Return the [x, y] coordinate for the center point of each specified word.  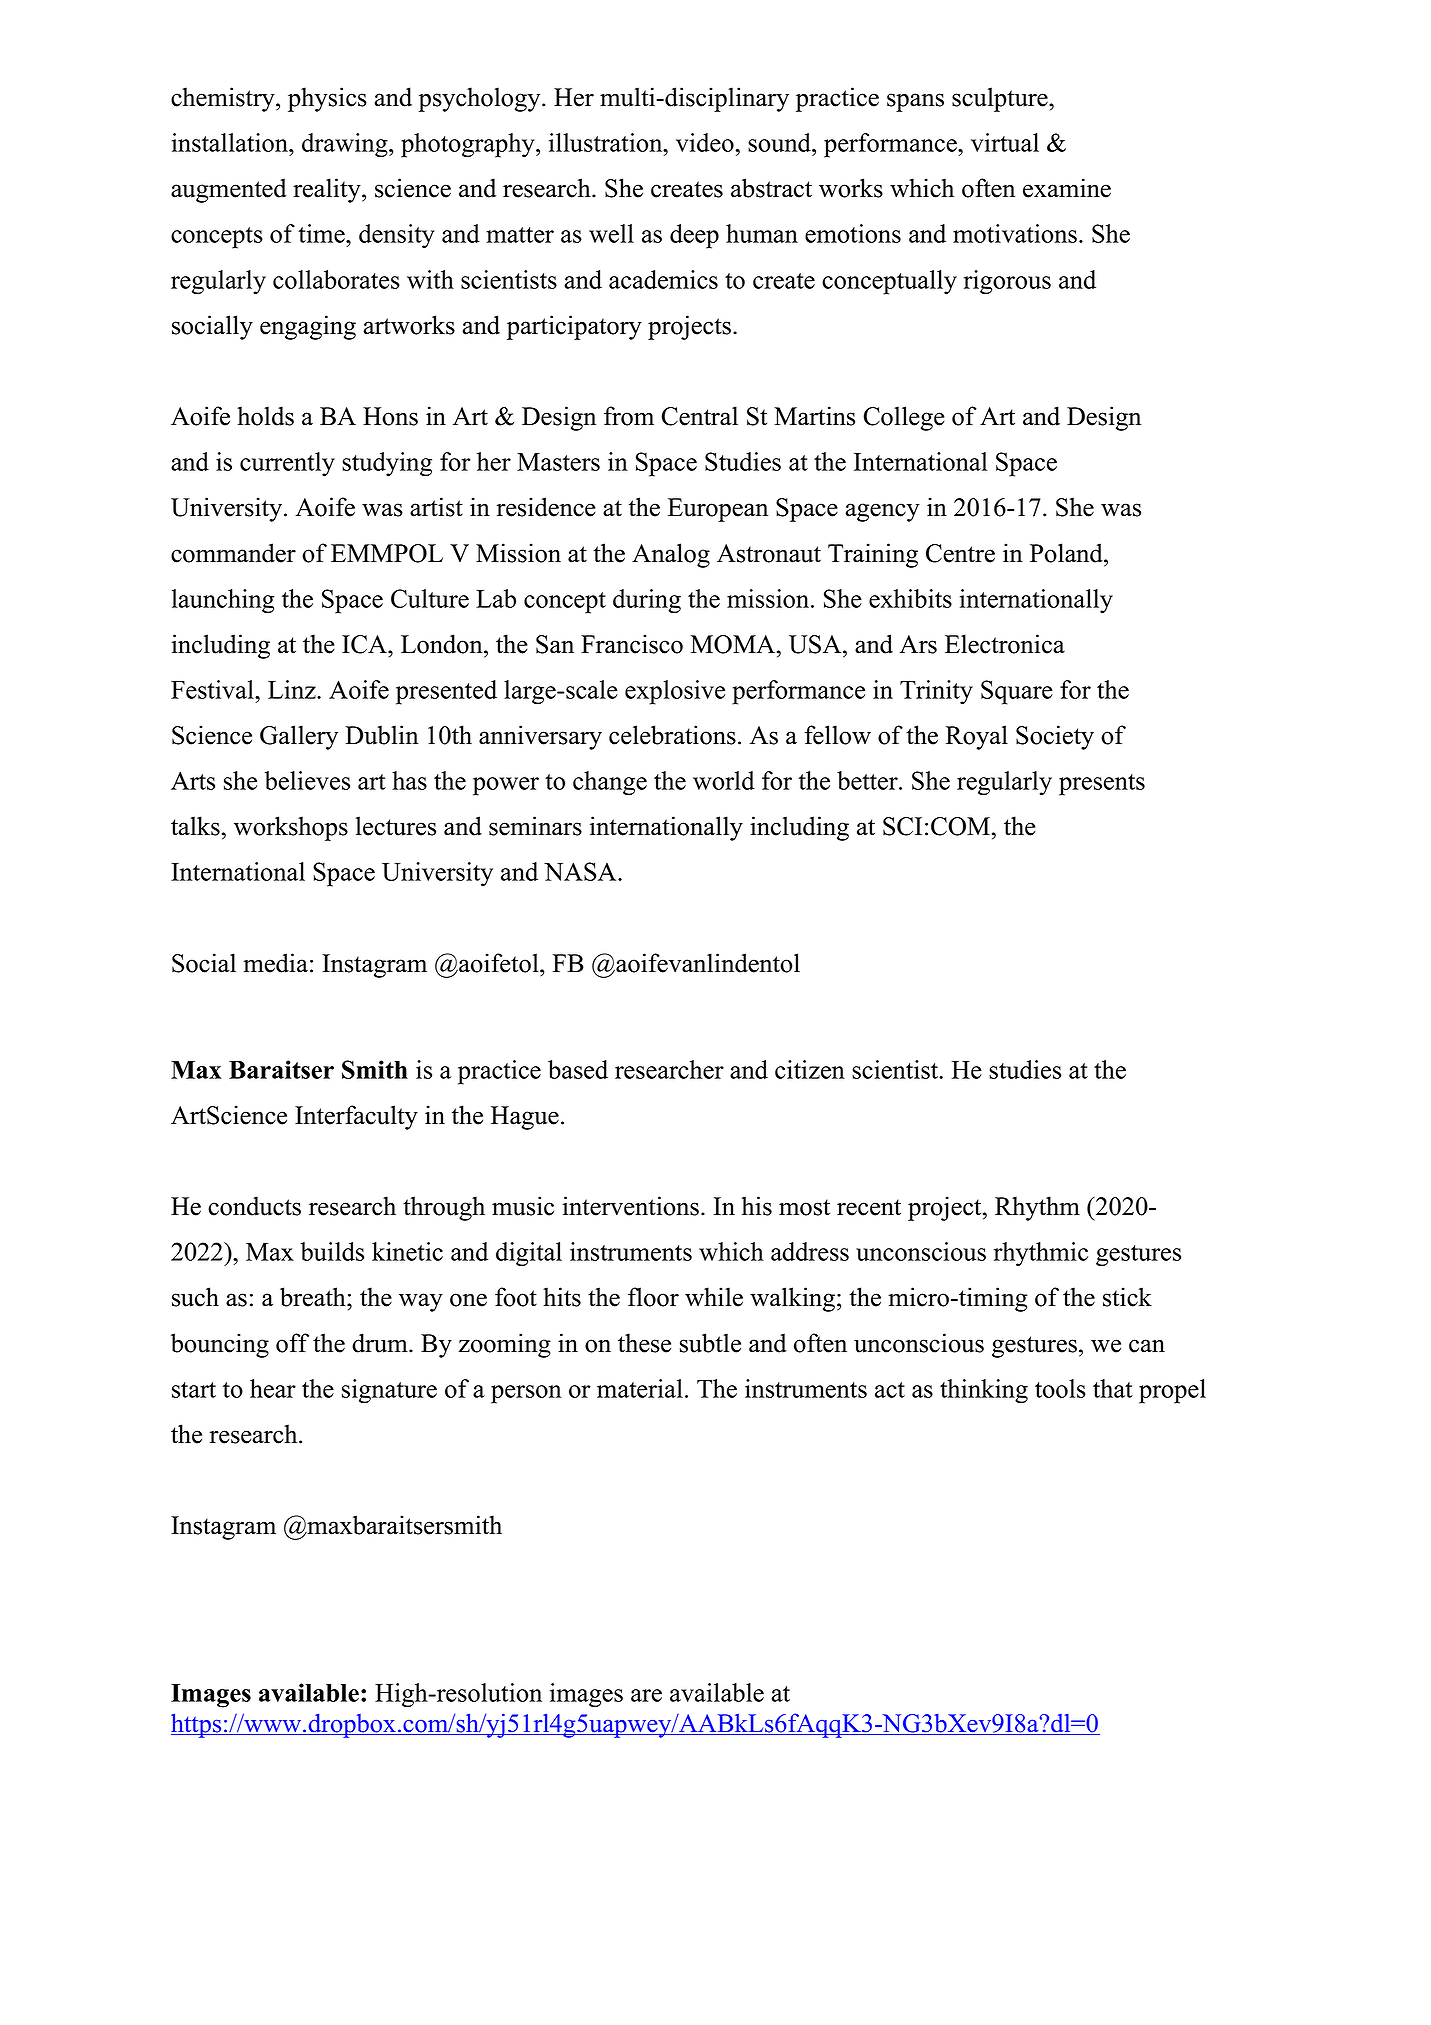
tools [1060, 1388]
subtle [710, 1343]
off [292, 1343]
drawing [346, 145]
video [706, 142]
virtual [1005, 142]
